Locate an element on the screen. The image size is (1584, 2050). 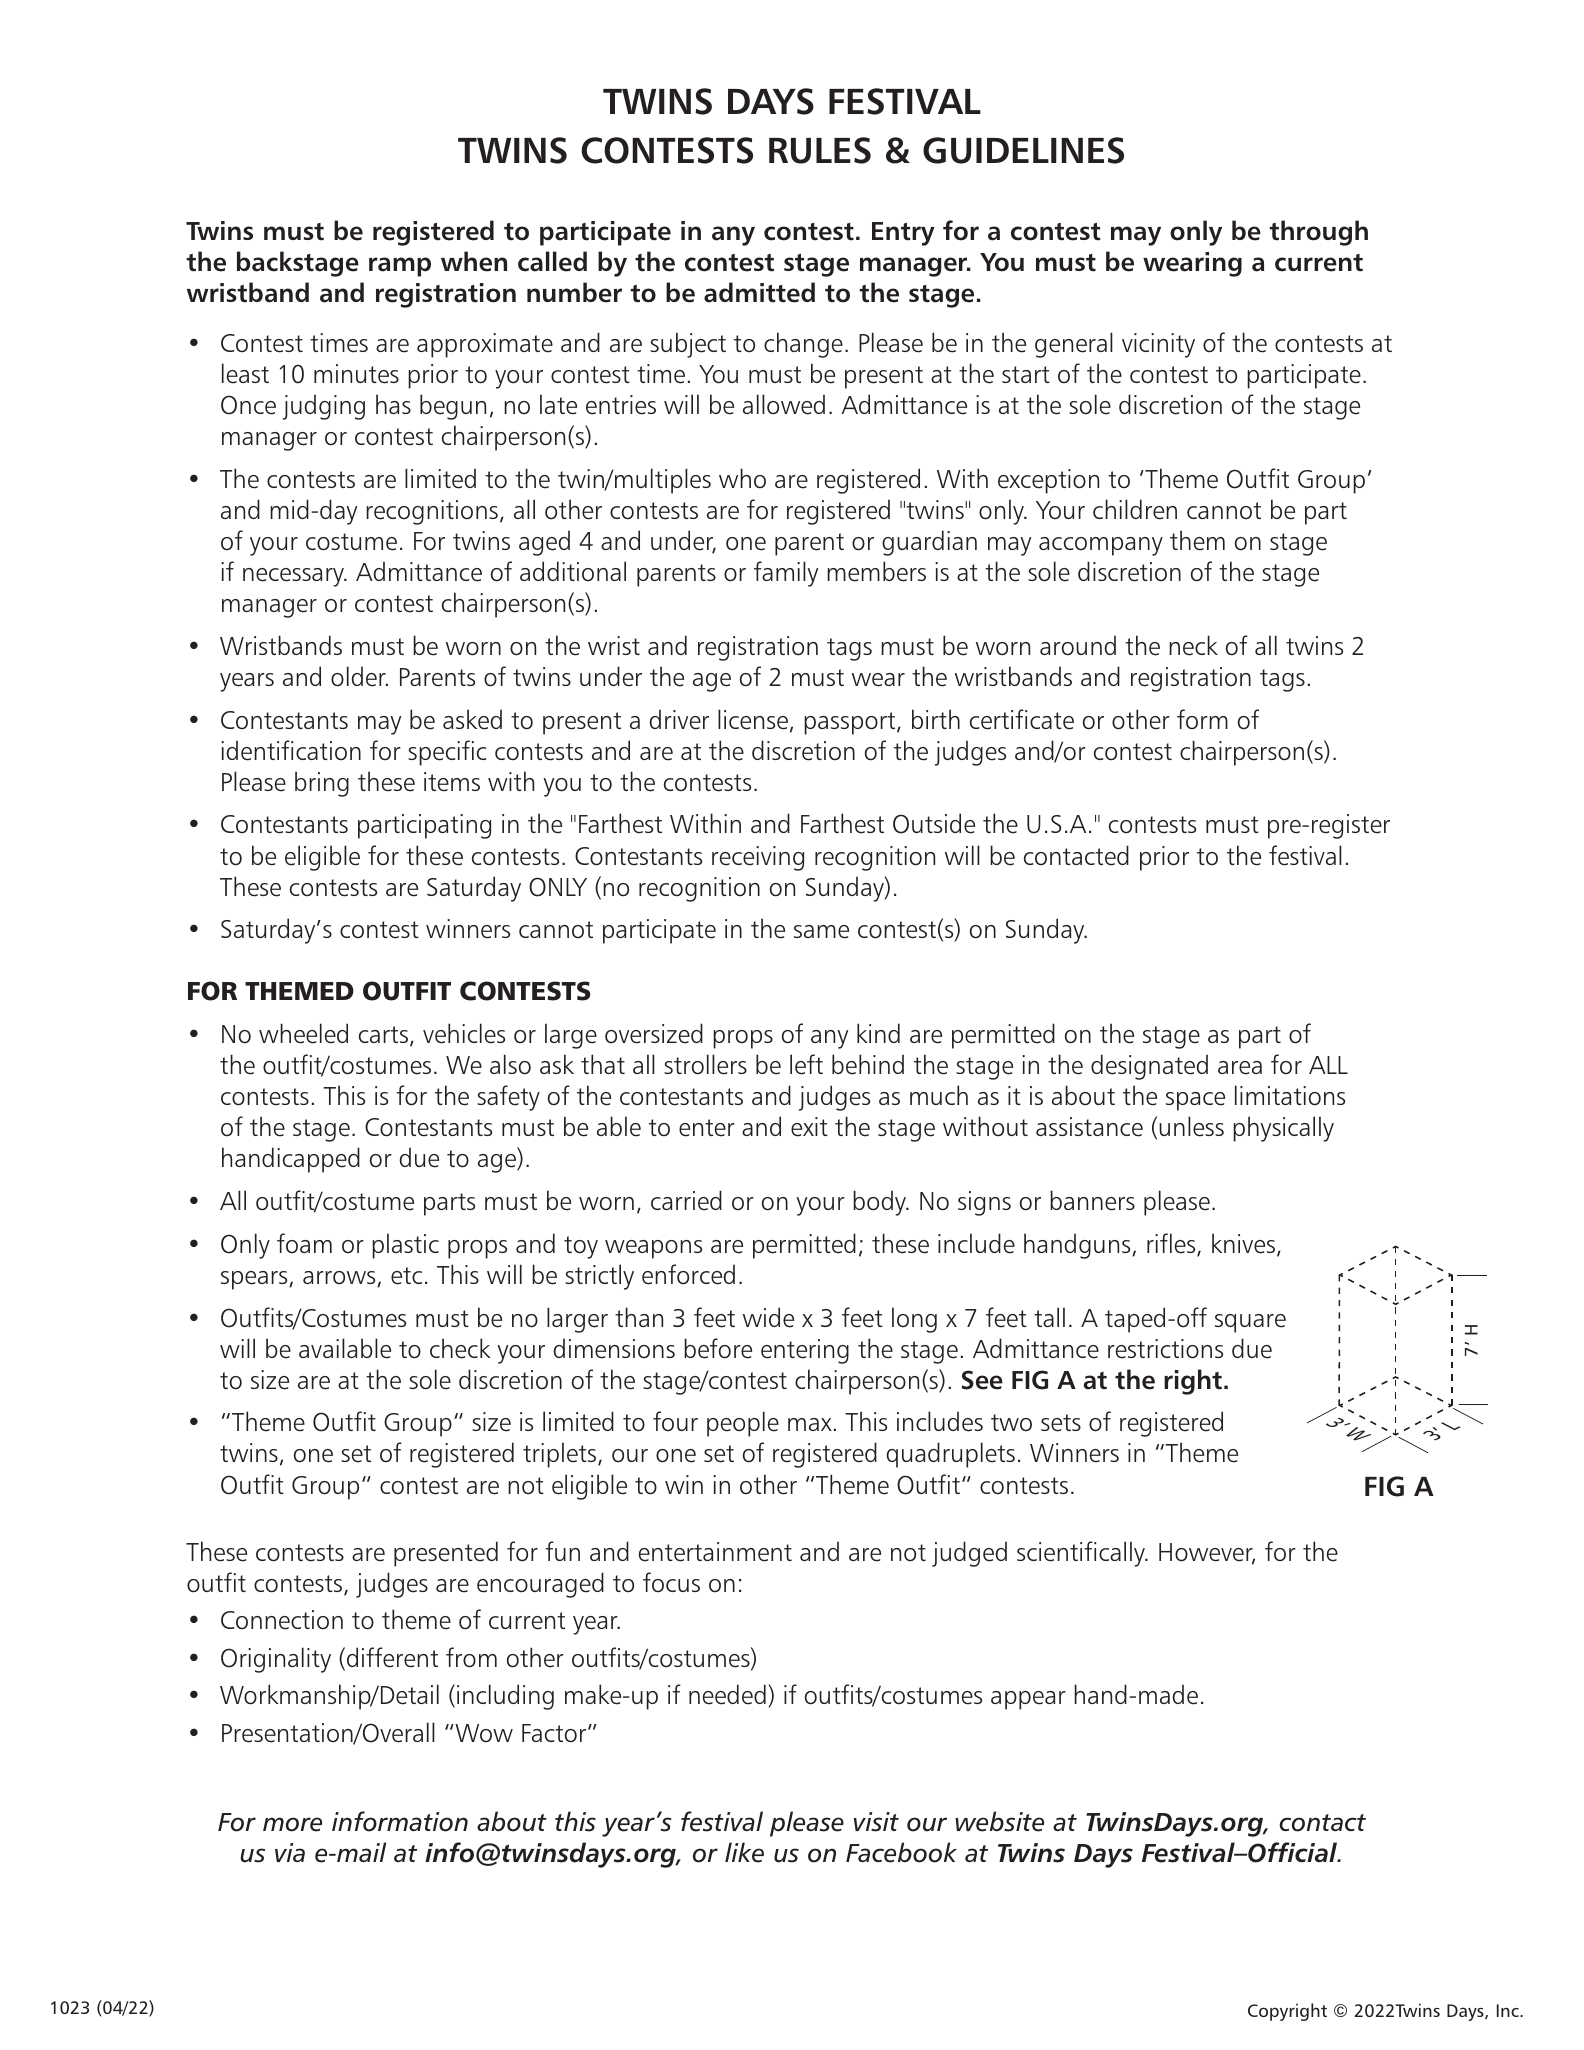
ramp is located at coordinates (400, 267).
